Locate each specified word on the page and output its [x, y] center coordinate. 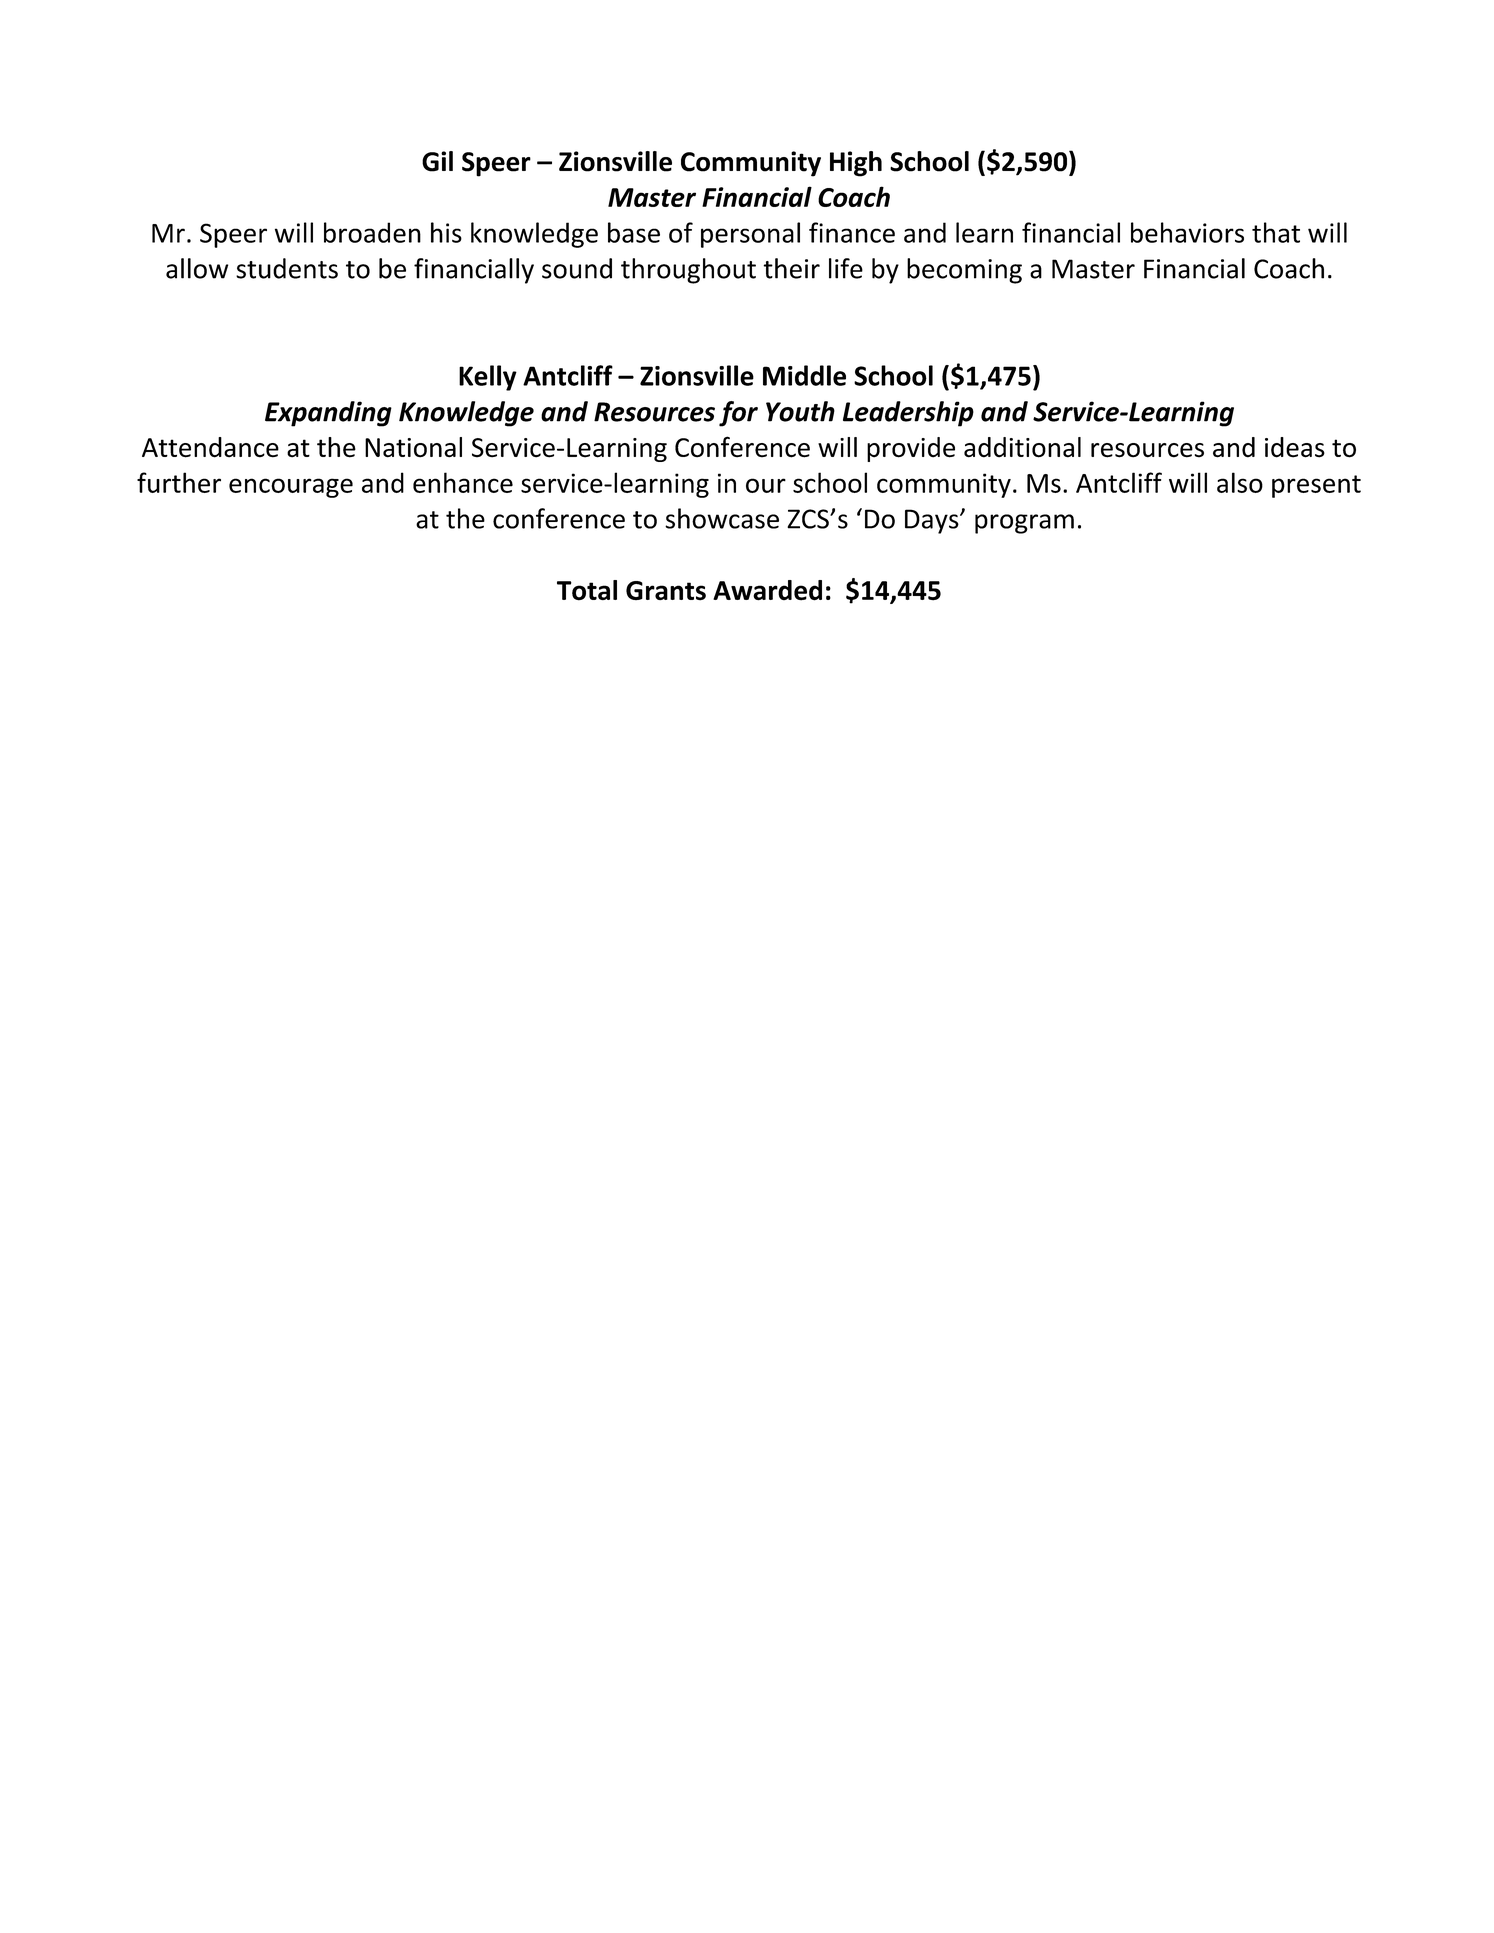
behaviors [1187, 232]
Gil [437, 161]
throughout [688, 271]
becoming [964, 271]
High [856, 164]
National [413, 447]
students [287, 268]
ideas [1295, 447]
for [738, 414]
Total [587, 590]
